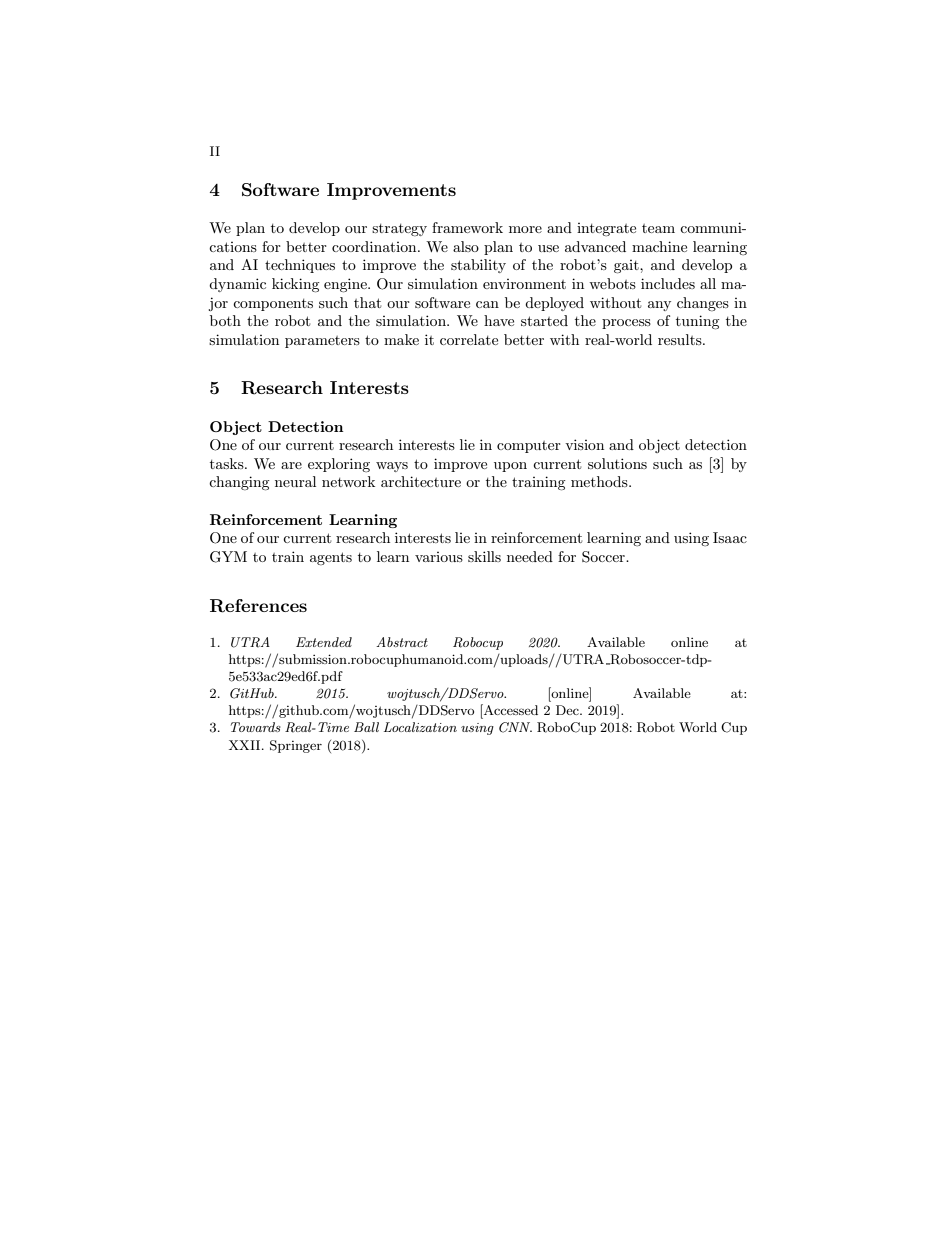 The width and height of the screenshot is (952, 1233). What do you see at coordinates (515, 727) in the screenshot?
I see `CNN` at bounding box center [515, 727].
